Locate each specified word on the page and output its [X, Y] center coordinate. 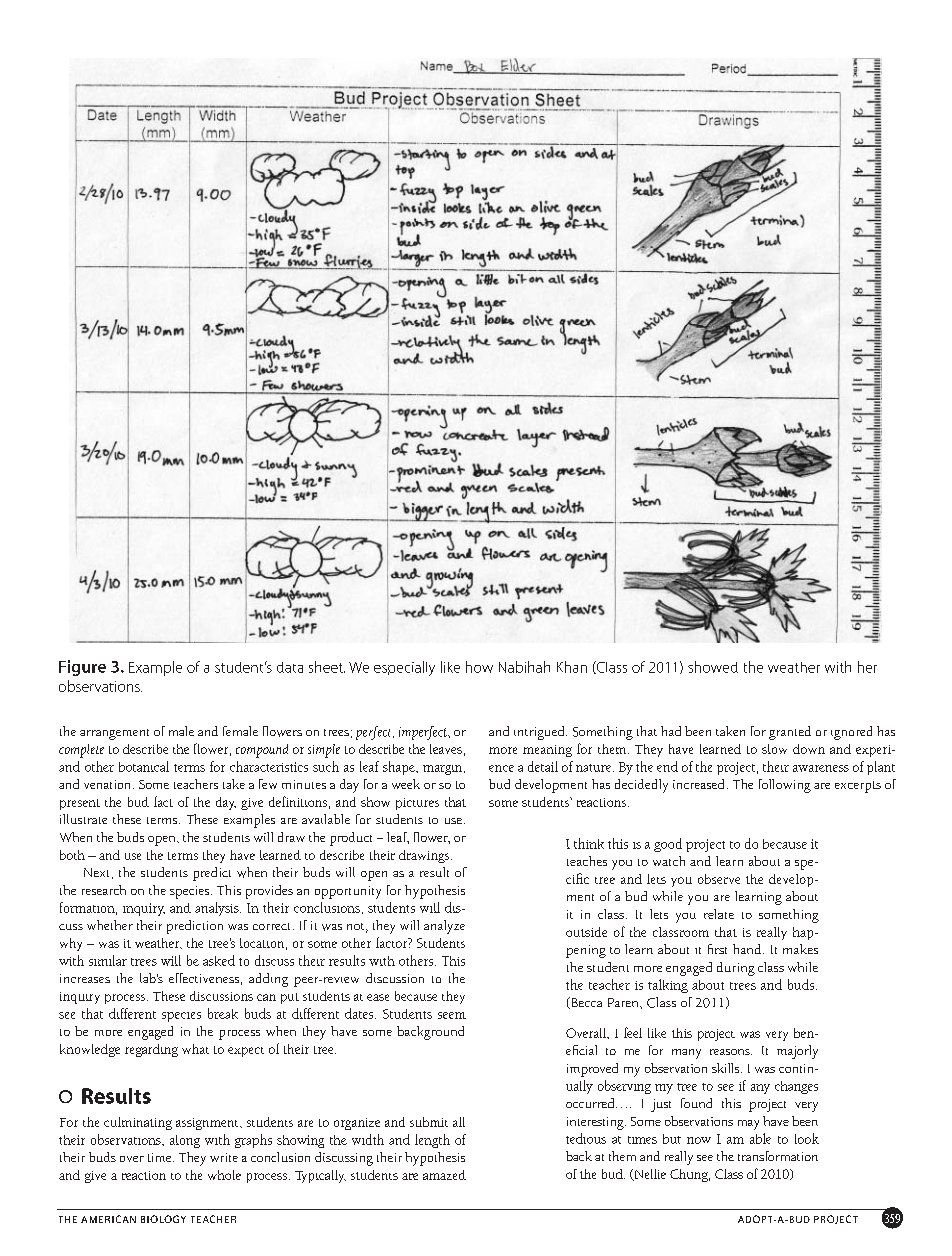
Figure [82, 668]
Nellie [649, 1175]
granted [790, 733]
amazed [444, 1175]
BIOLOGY [163, 1219]
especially [404, 668]
